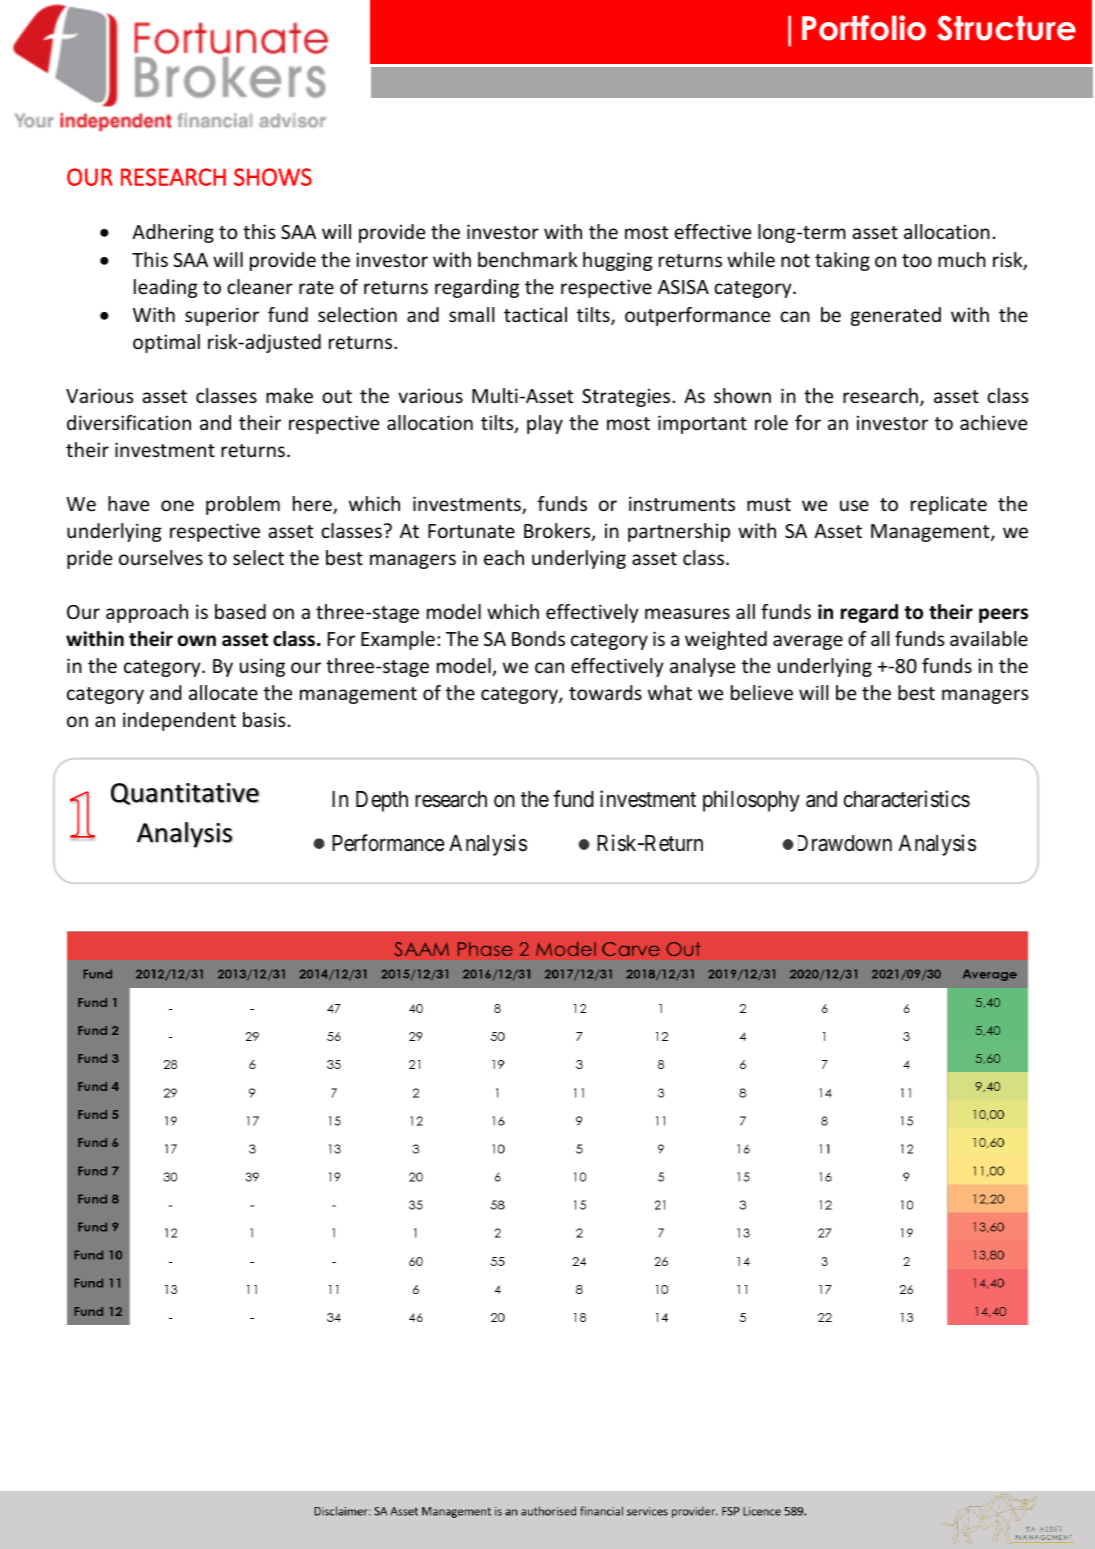  Describe the element at coordinates (808, 642) in the document. I see `average` at that location.
